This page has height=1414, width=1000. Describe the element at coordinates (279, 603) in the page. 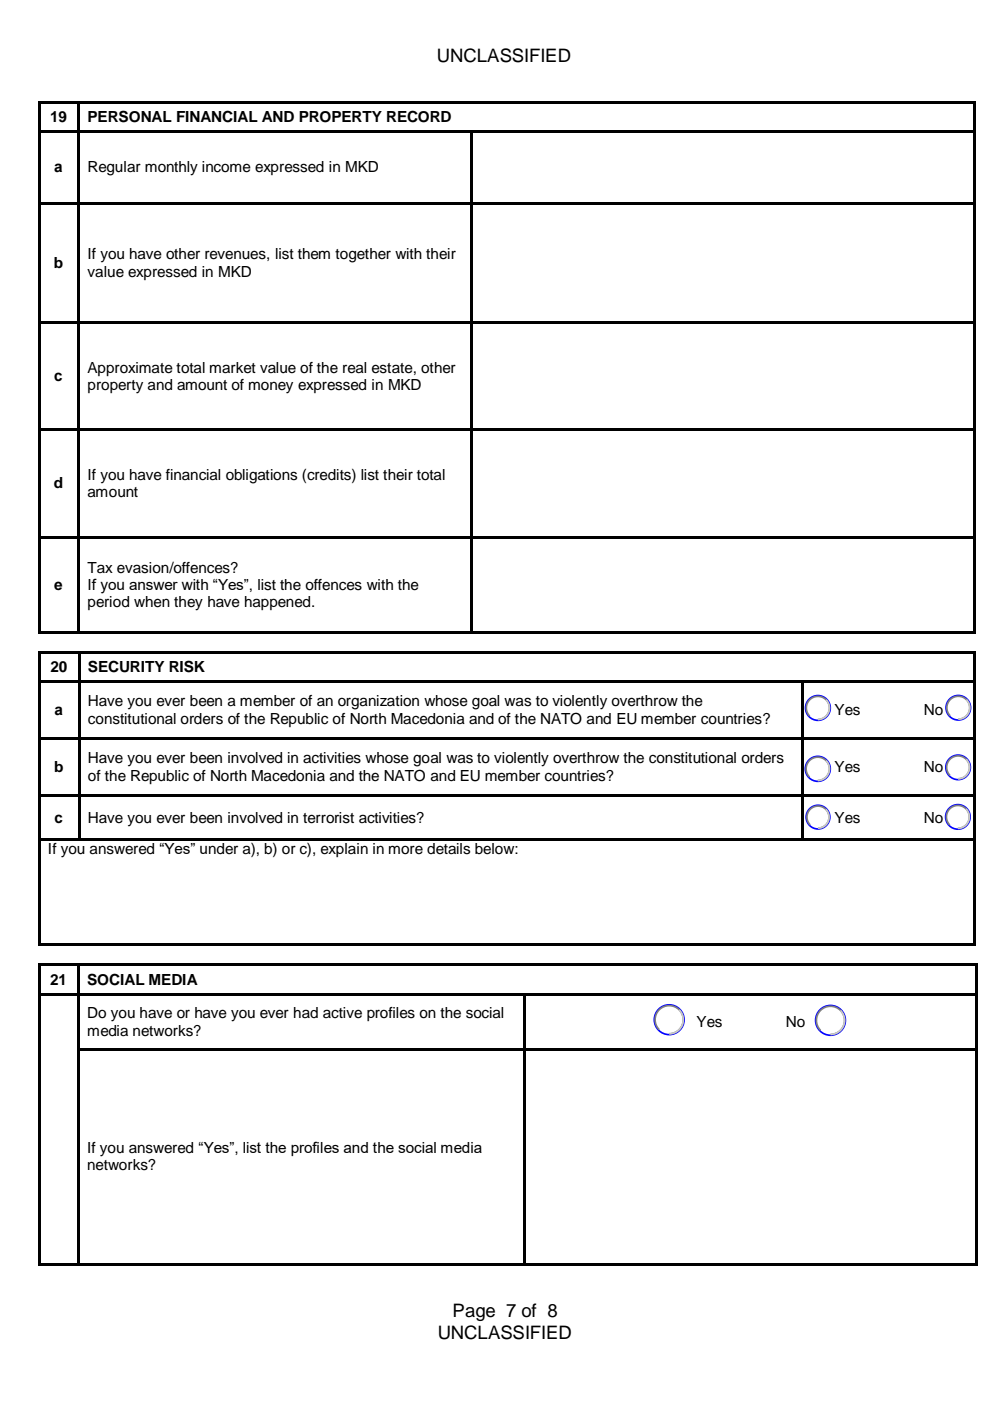

I see `happened` at that location.
